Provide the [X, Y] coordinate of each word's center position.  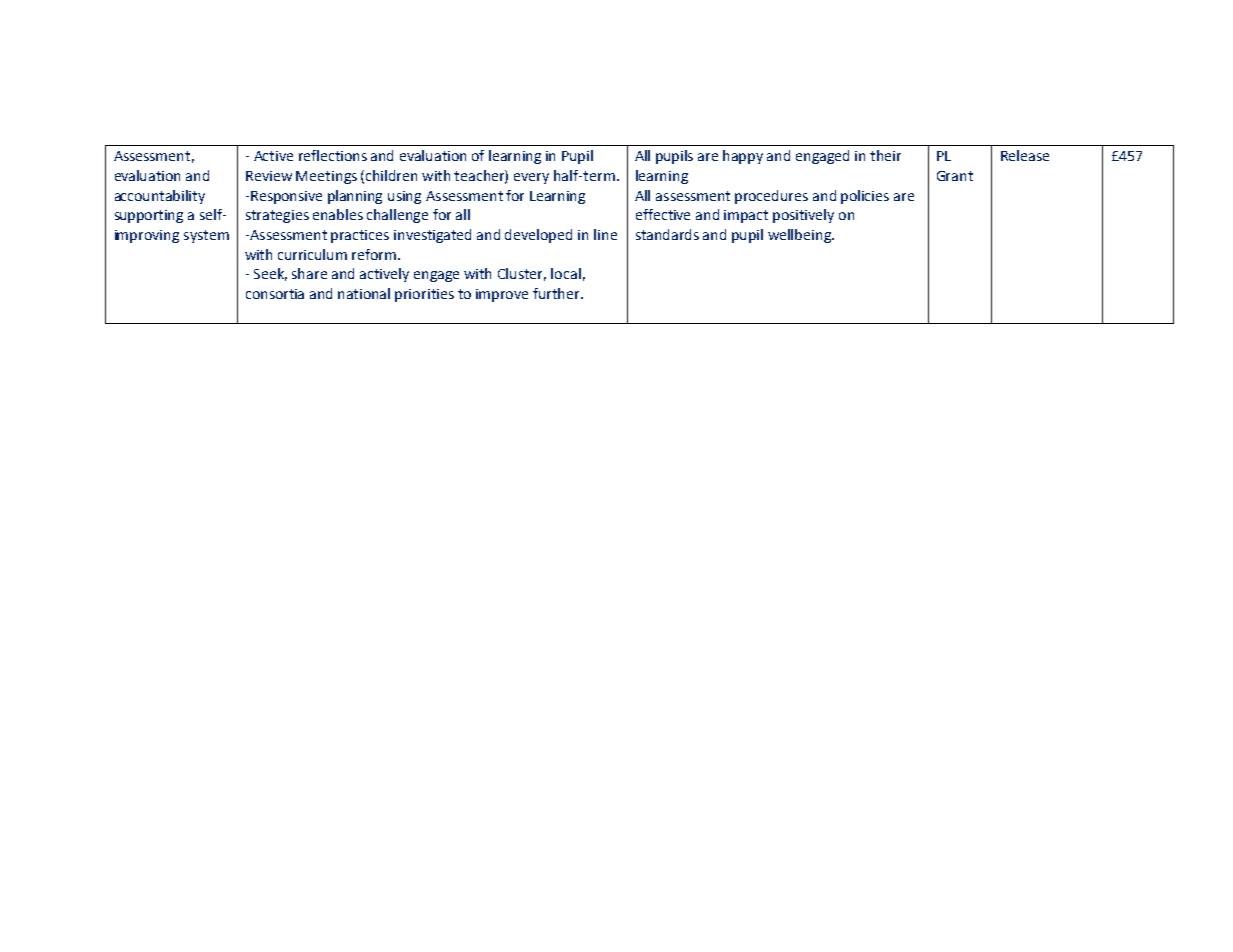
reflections [333, 155]
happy [743, 157]
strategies [277, 216]
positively [803, 216]
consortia [275, 294]
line [605, 234]
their [885, 155]
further [557, 293]
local [566, 273]
